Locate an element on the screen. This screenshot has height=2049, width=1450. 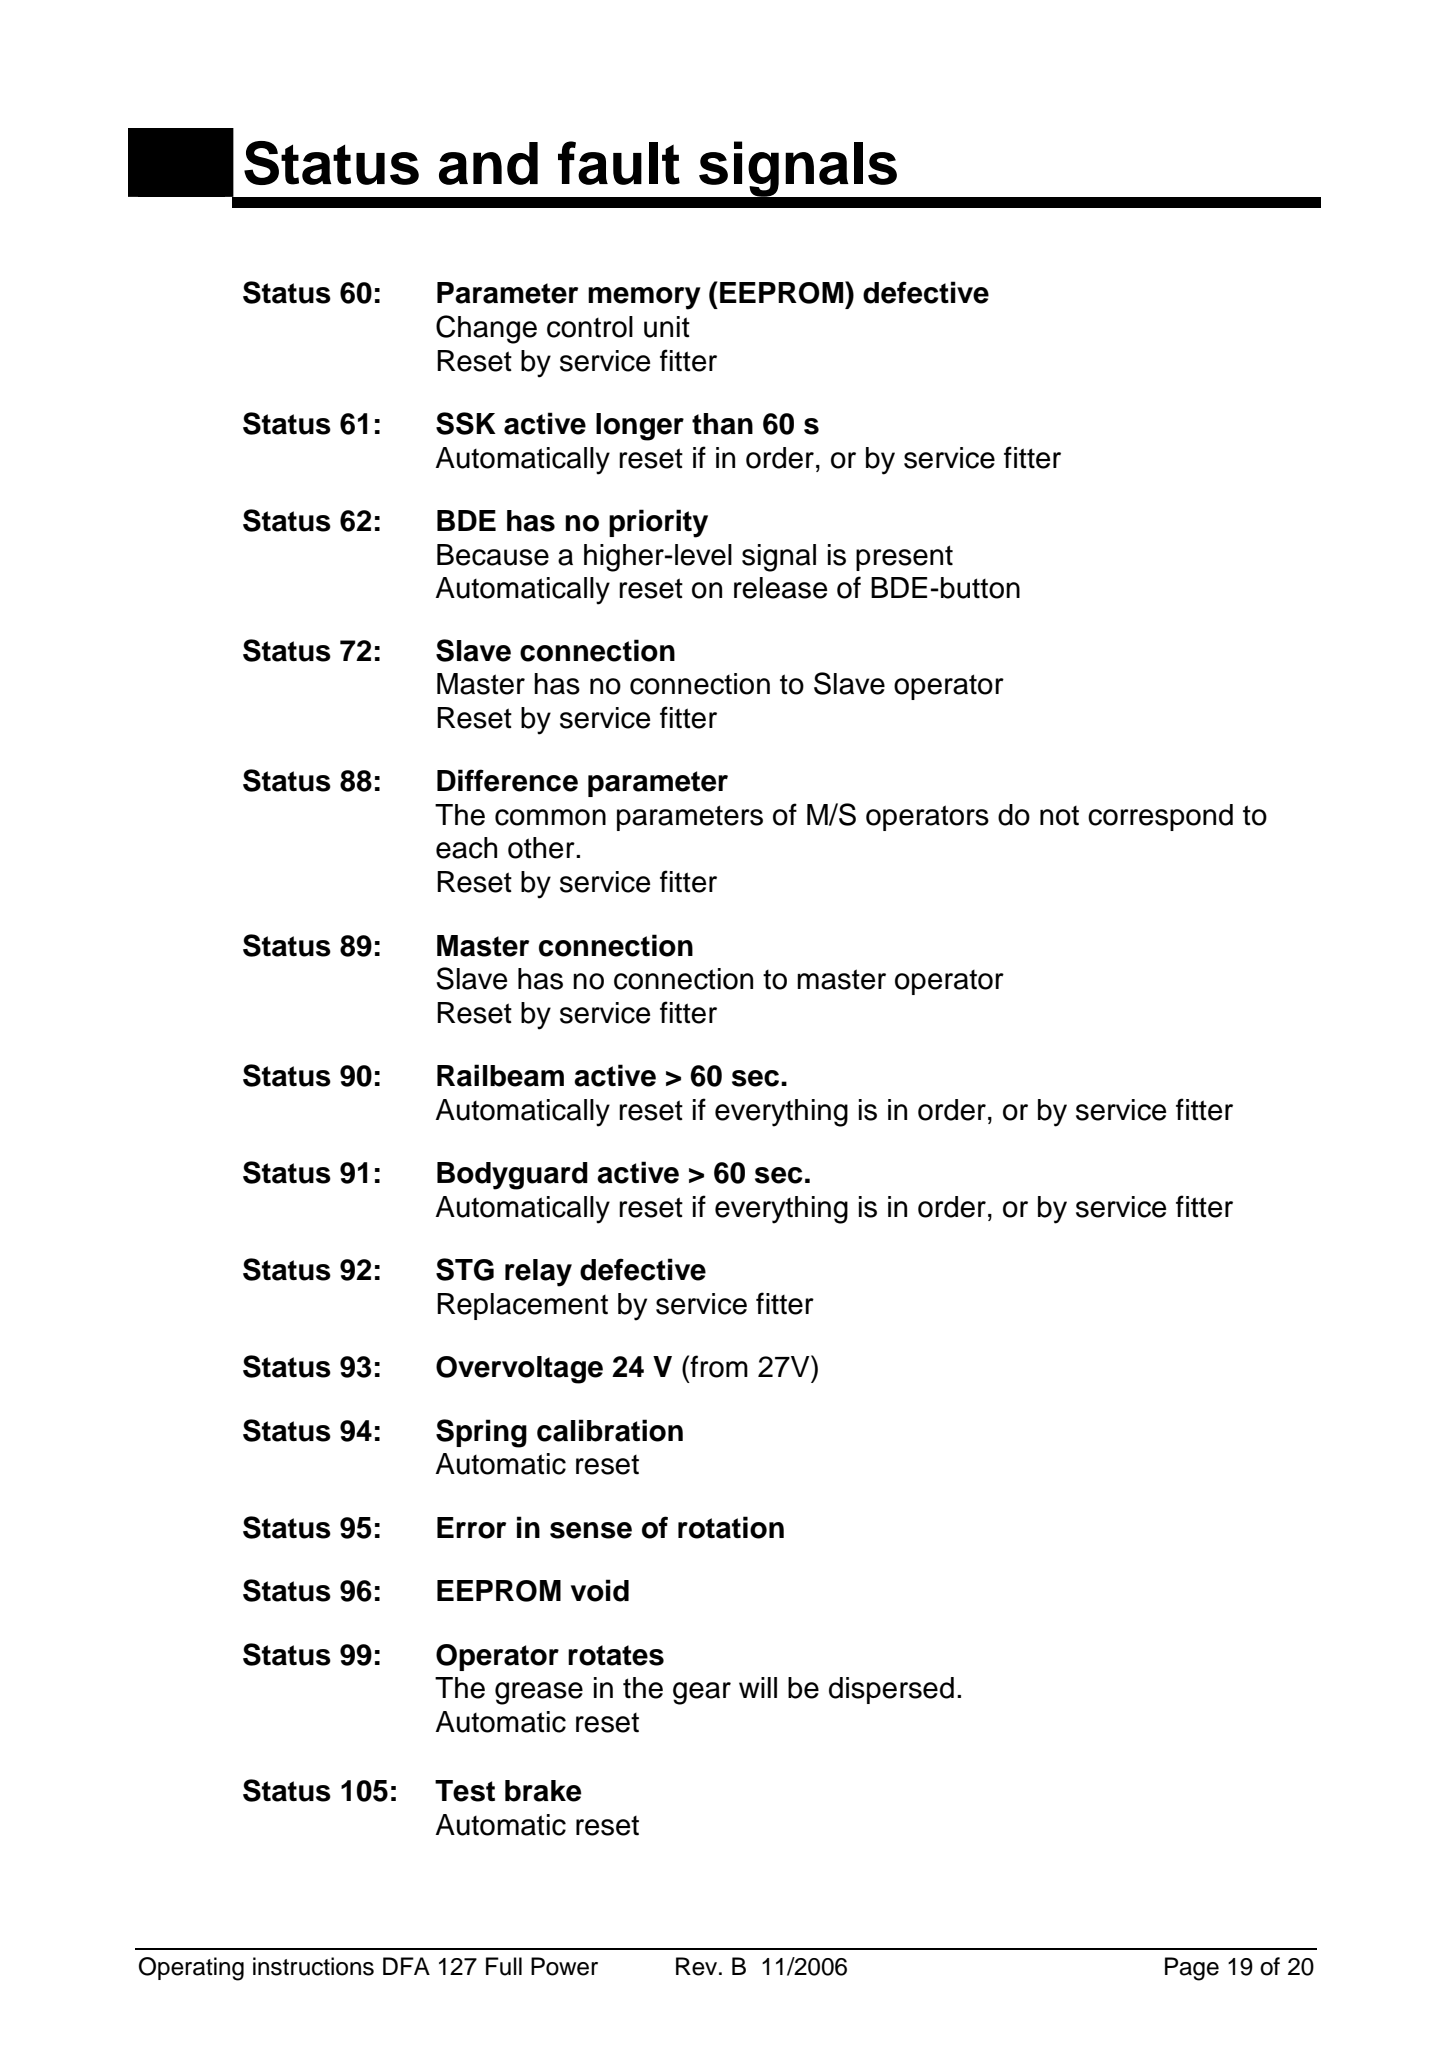
present is located at coordinates (904, 558).
